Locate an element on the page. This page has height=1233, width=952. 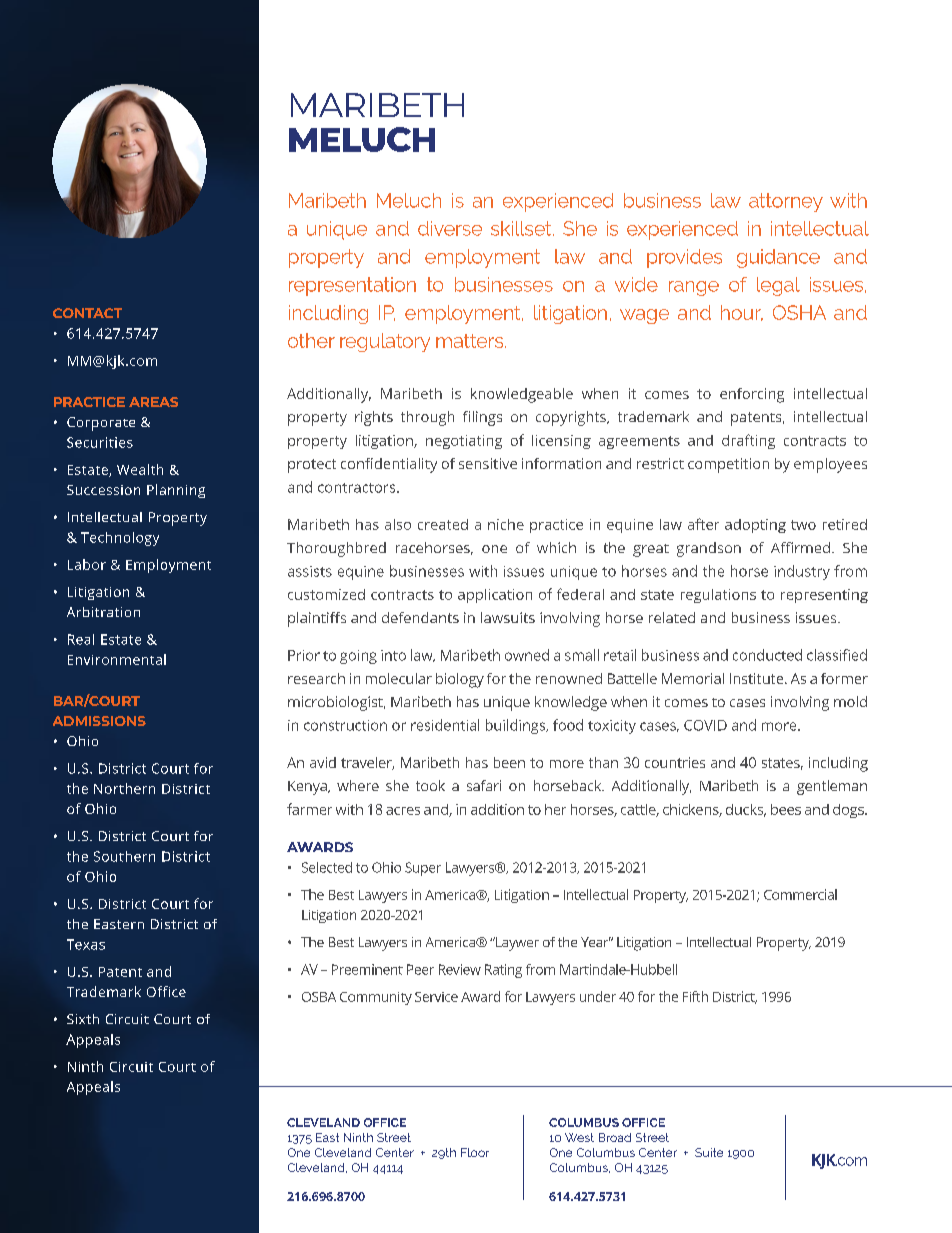
Sixth is located at coordinates (83, 1019).
